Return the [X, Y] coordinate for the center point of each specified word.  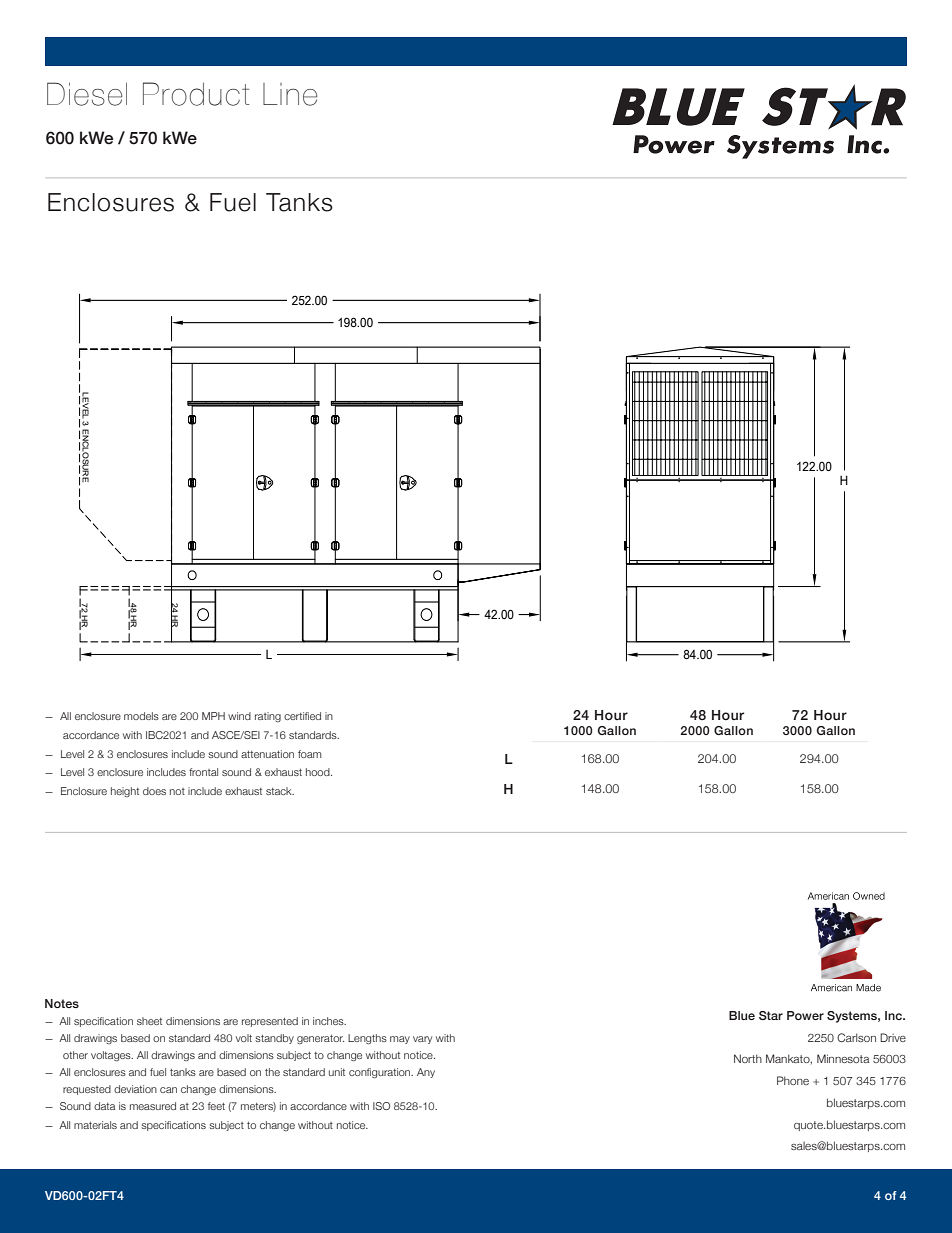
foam [309, 754]
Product [196, 94]
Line [290, 94]
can [168, 1090]
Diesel [87, 94]
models [141, 716]
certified [302, 716]
